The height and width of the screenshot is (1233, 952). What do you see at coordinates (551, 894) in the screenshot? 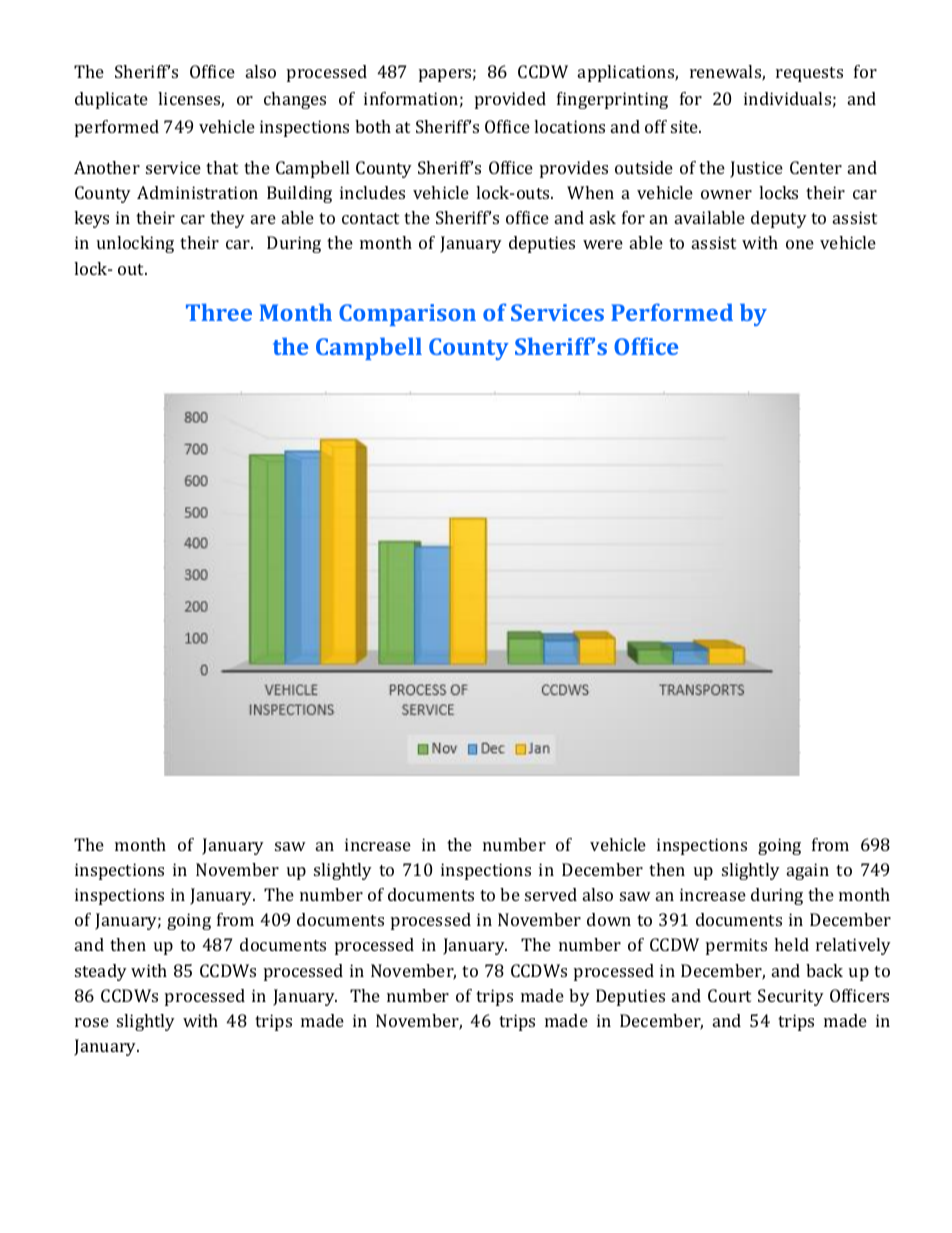
I see `served` at bounding box center [551, 894].
